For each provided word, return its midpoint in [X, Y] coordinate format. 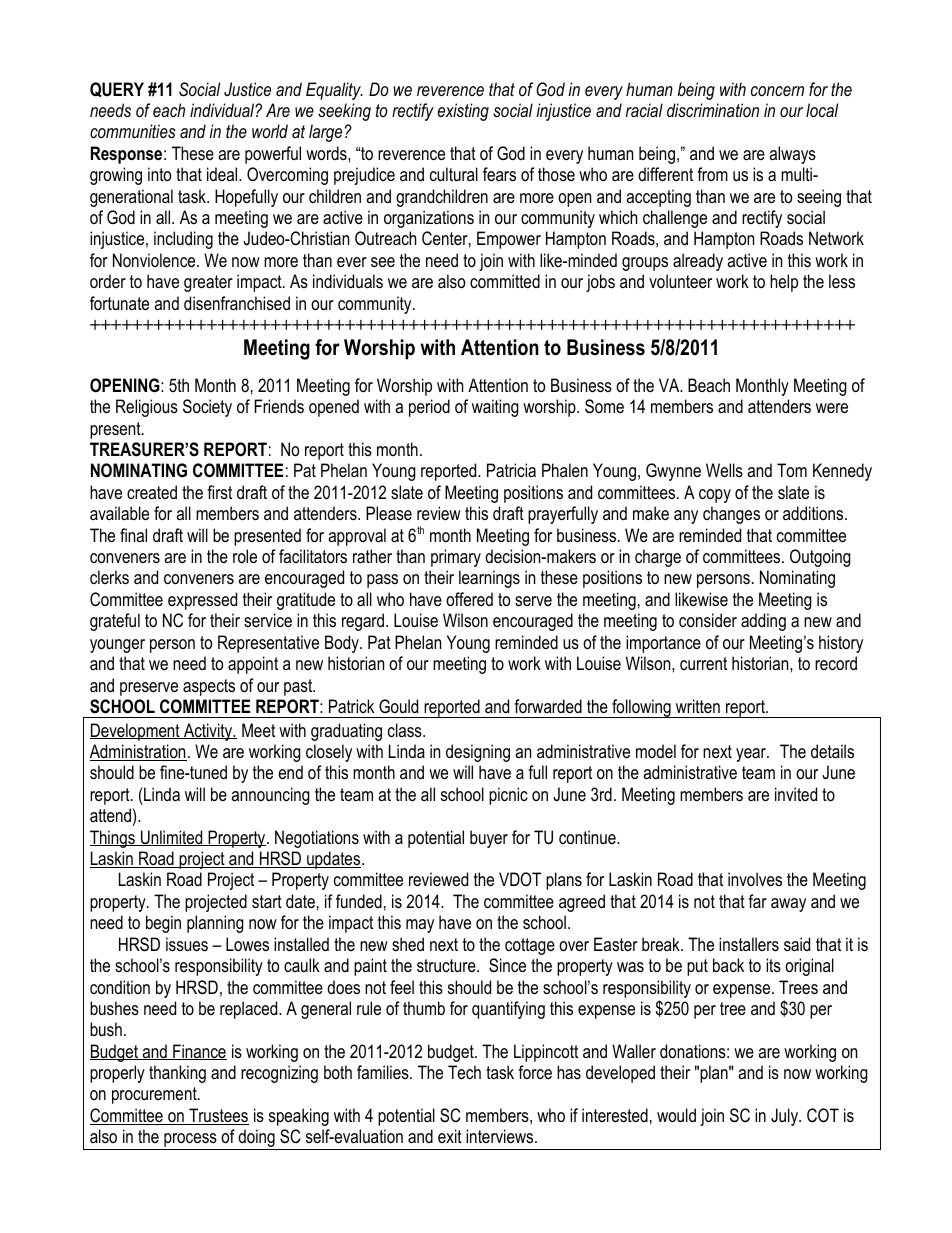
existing [463, 112]
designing [478, 753]
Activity [208, 732]
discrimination [713, 110]
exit [450, 1136]
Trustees [218, 1116]
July [786, 1117]
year [752, 755]
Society [207, 408]
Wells [724, 470]
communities [133, 131]
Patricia [511, 470]
